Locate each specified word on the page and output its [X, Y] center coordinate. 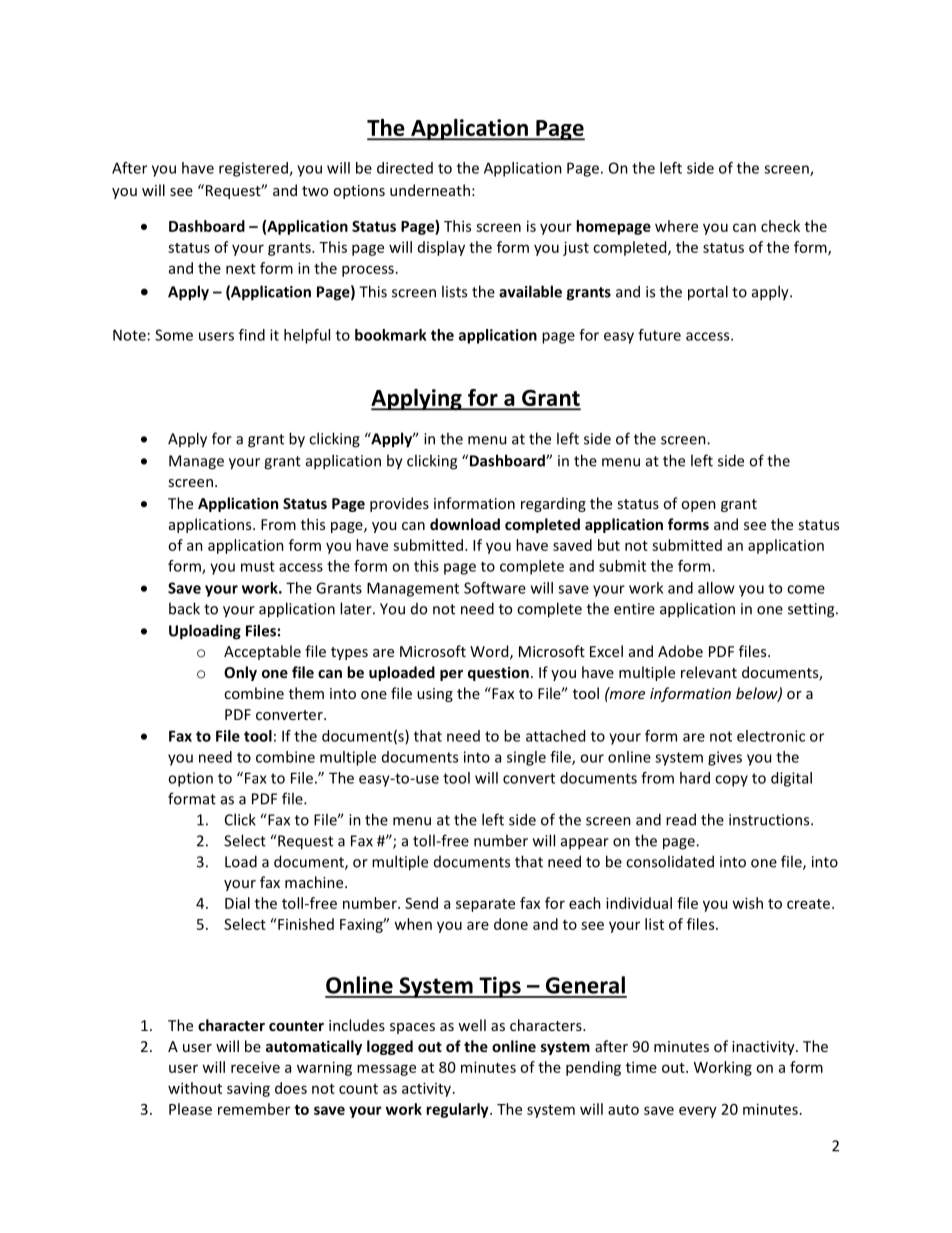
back [184, 608]
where [676, 226]
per [451, 675]
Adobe [680, 651]
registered [254, 169]
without [195, 1088]
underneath [430, 190]
